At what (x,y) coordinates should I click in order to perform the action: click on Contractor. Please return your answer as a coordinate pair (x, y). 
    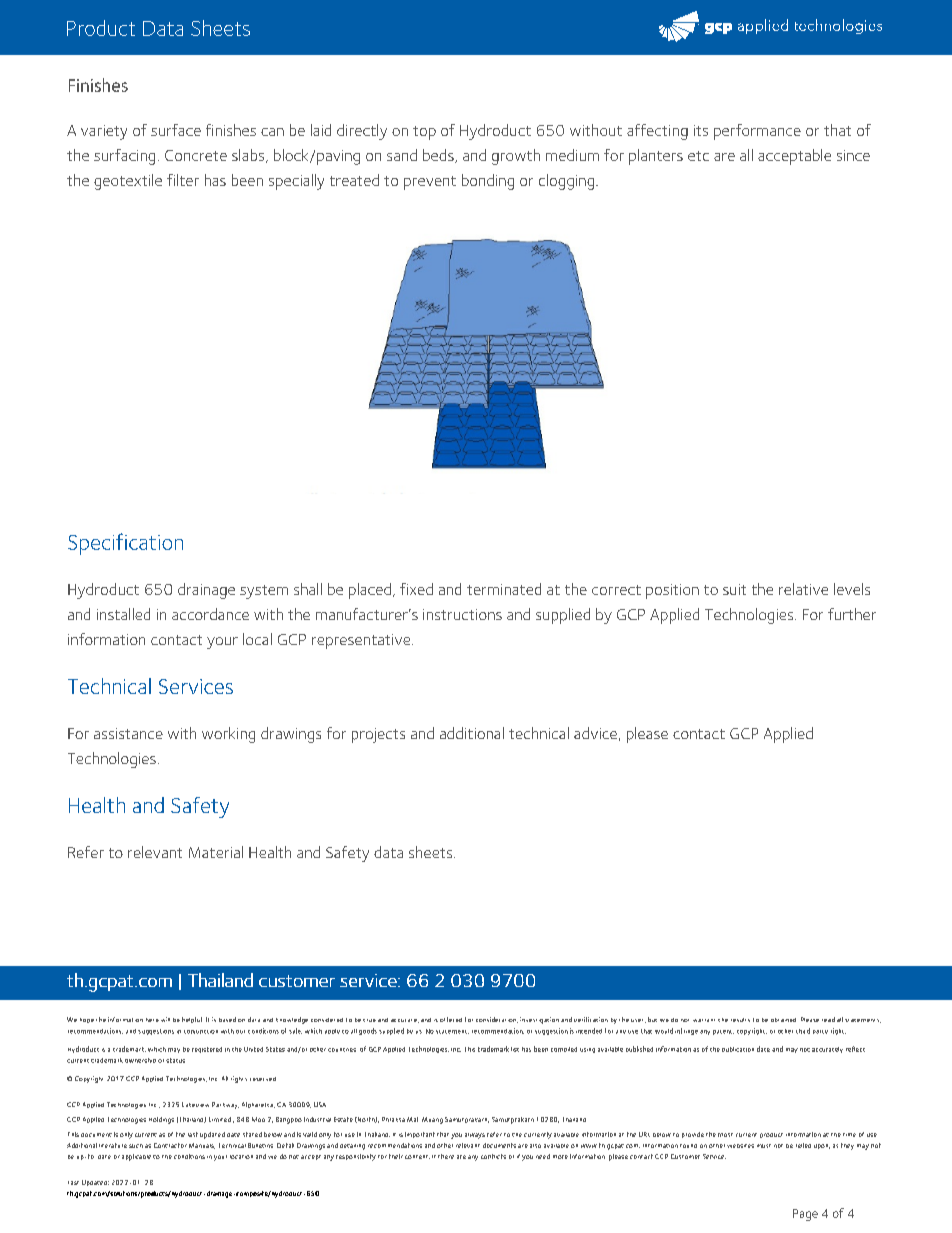
    Looking at the image, I should click on (170, 1145).
